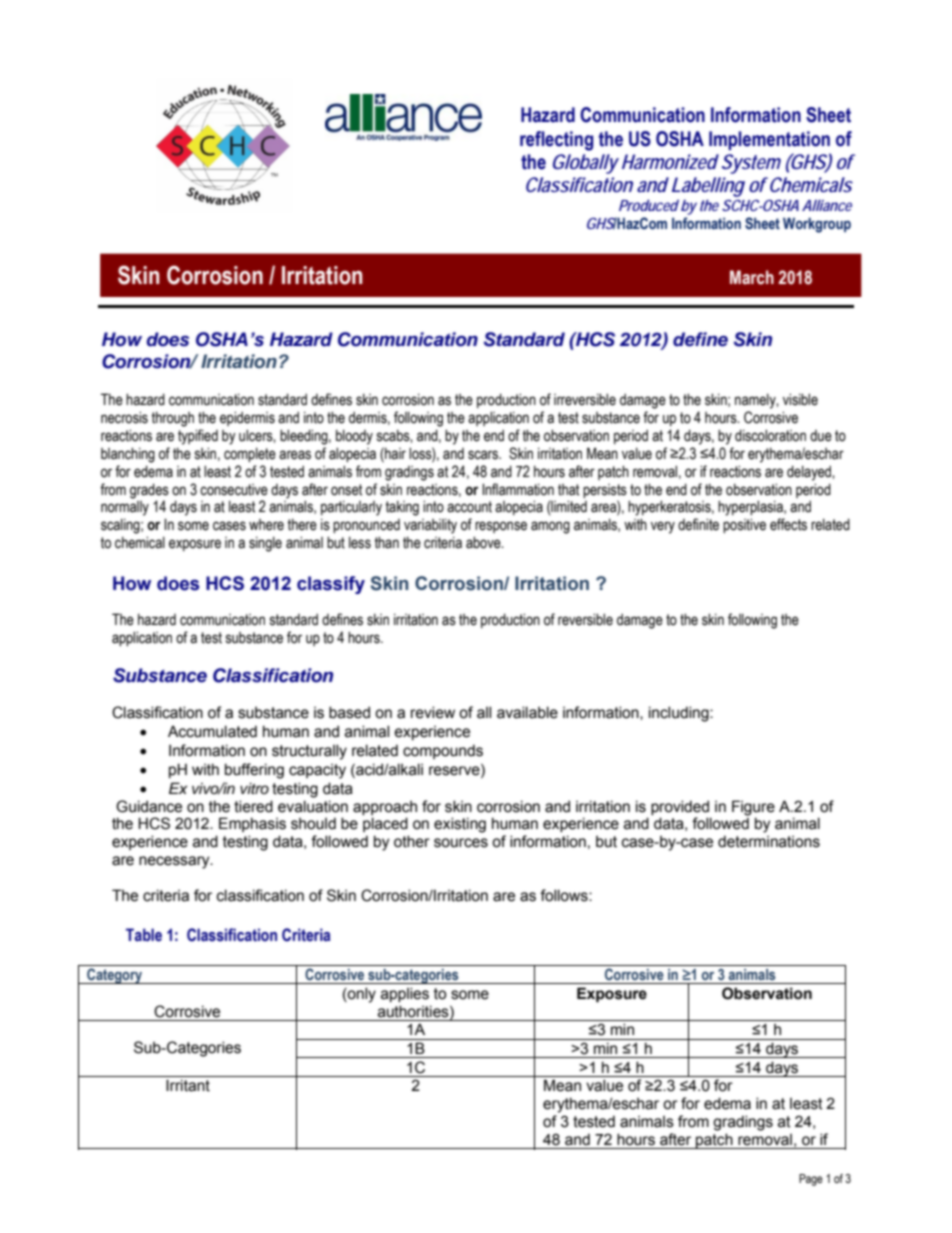  I want to click on reflecting, so click(556, 141).
